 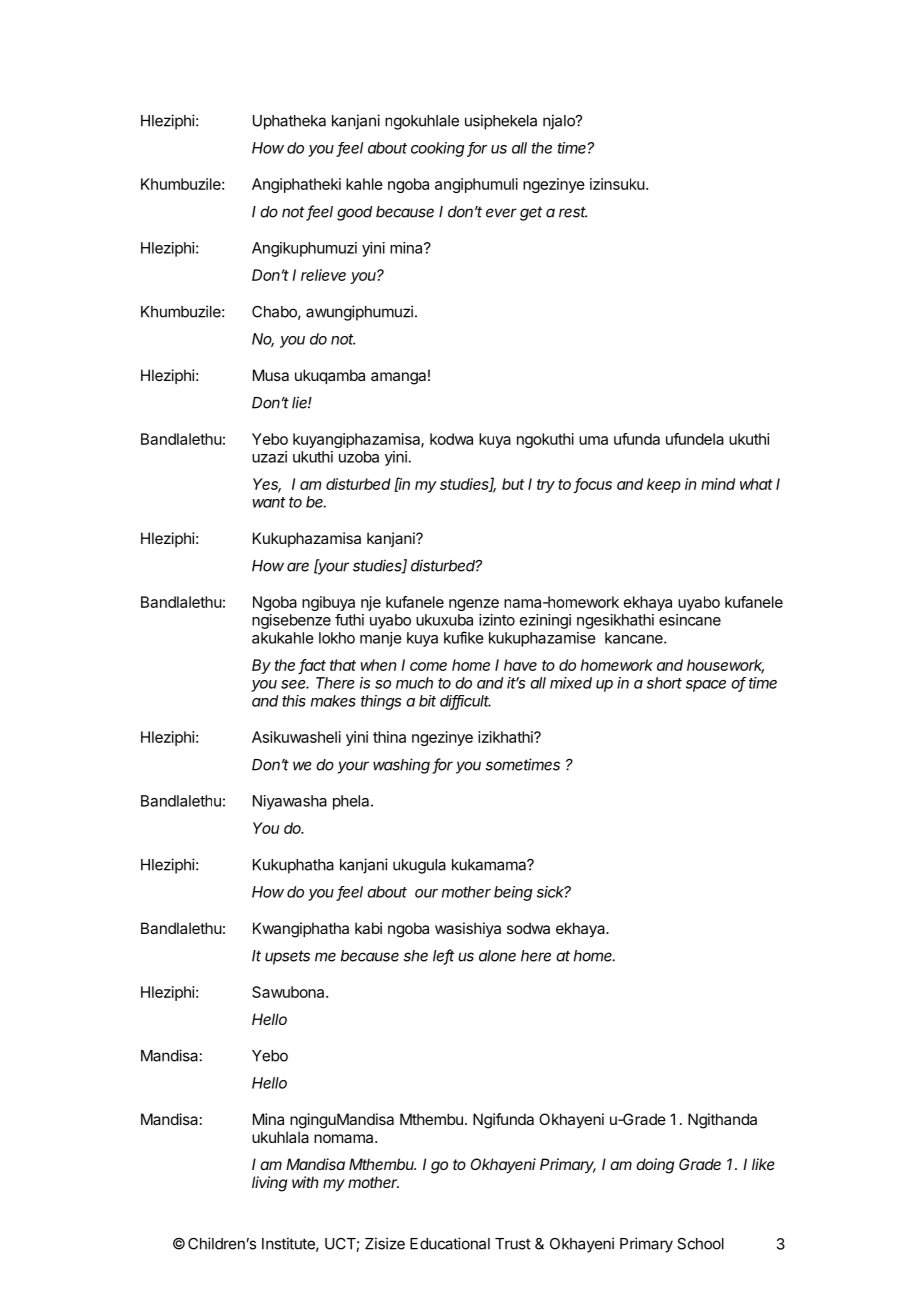 What do you see at coordinates (513, 1244) in the document?
I see `Trust` at bounding box center [513, 1244].
